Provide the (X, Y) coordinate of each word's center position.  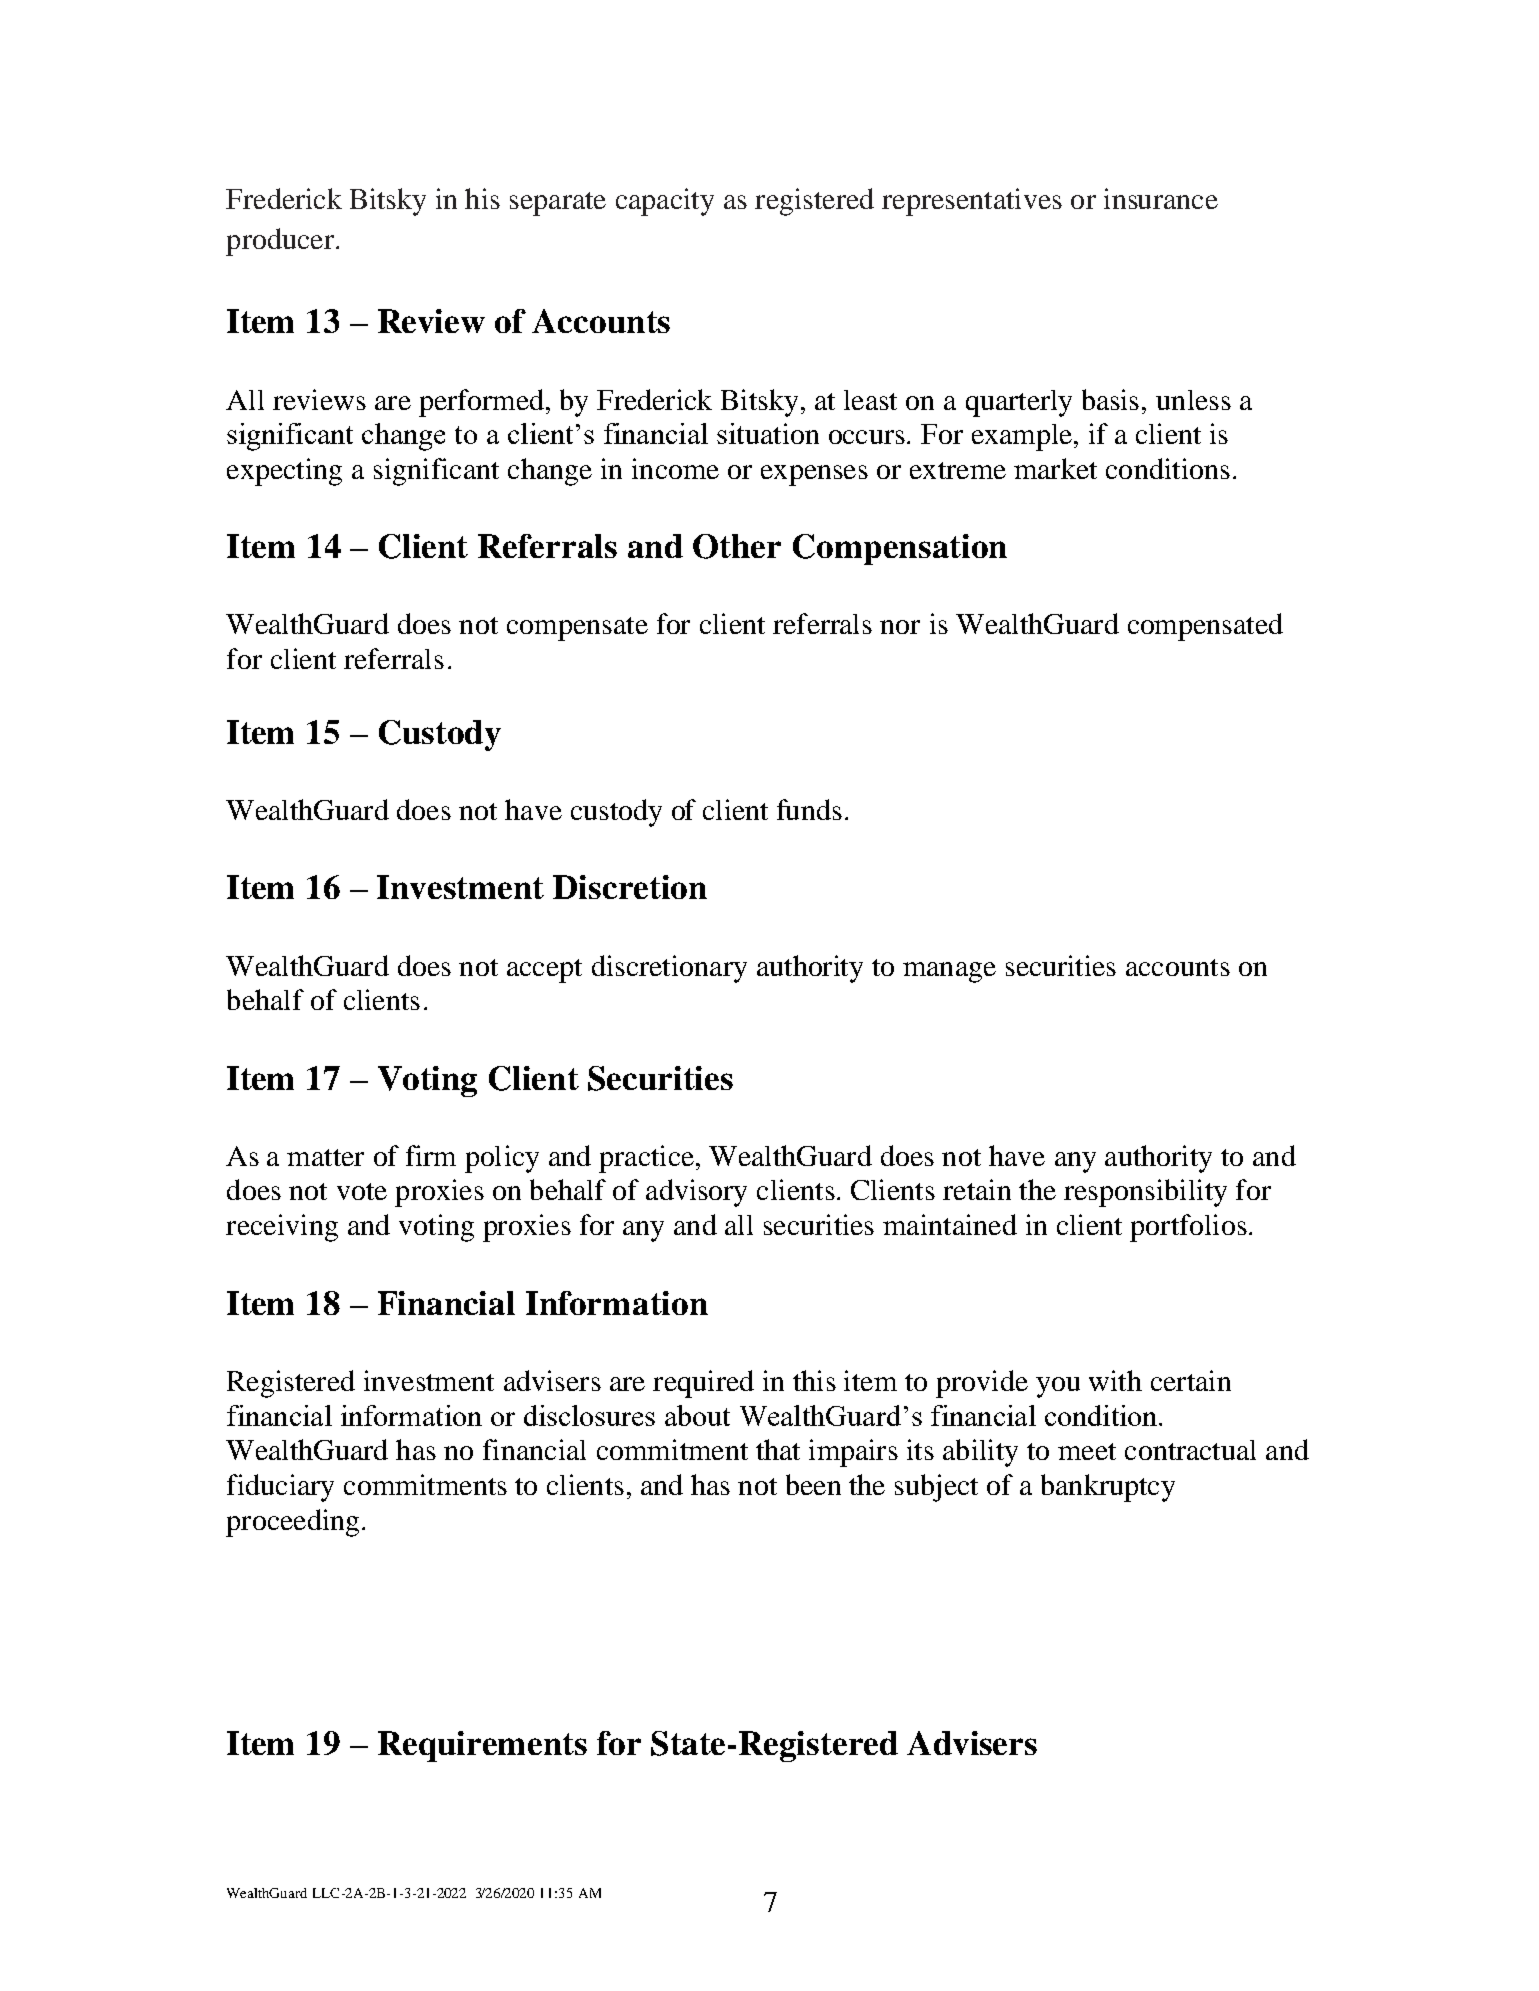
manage (949, 972)
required (703, 1384)
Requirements (482, 1746)
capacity (665, 202)
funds (809, 809)
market (1055, 468)
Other (737, 546)
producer (280, 242)
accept (544, 971)
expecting (284, 472)
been (813, 1484)
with (1115, 1380)
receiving (282, 1228)
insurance (1161, 198)
